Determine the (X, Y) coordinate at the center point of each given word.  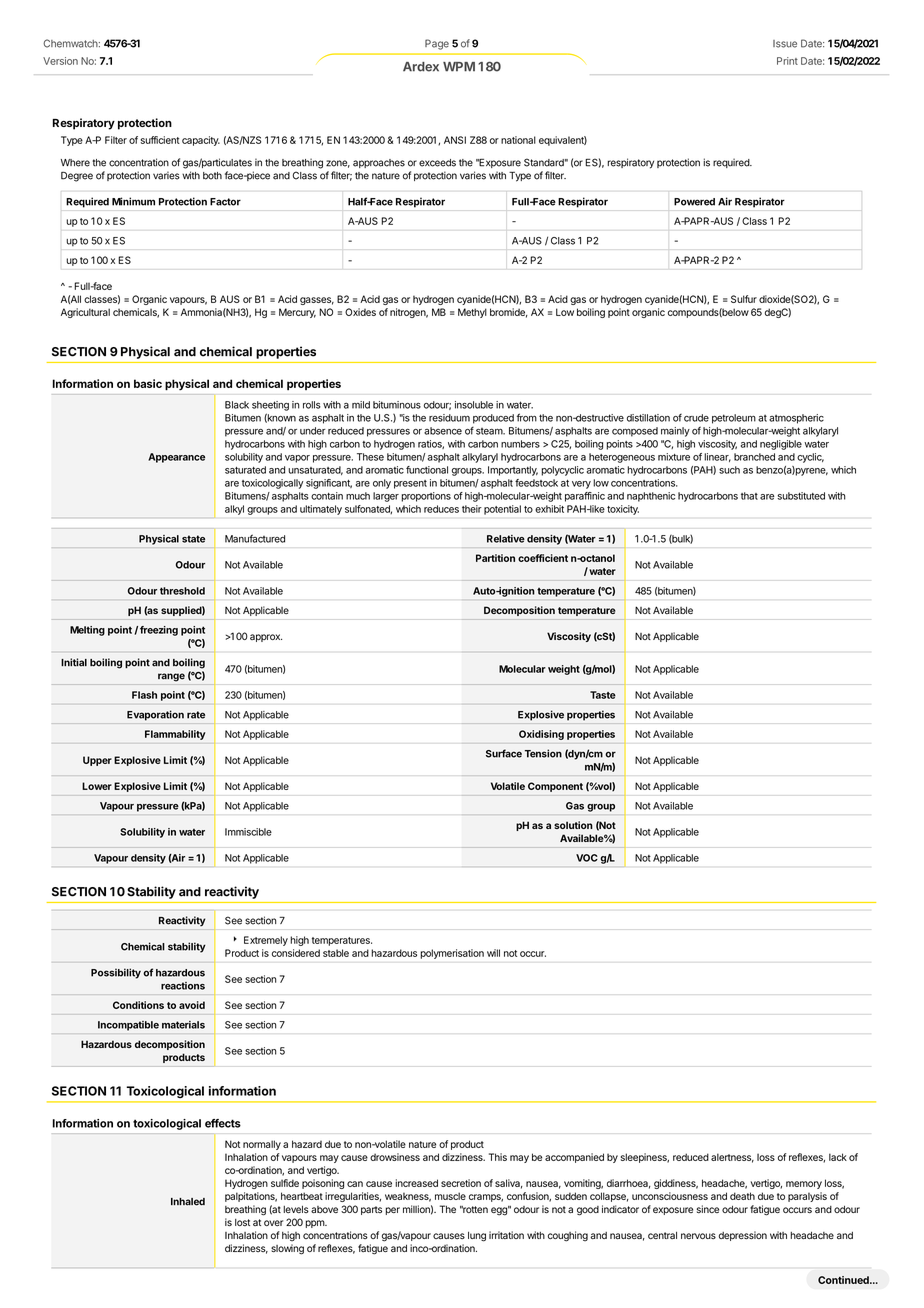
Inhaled (188, 1202)
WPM (459, 67)
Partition (495, 558)
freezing (159, 631)
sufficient (160, 140)
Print (787, 61)
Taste (603, 695)
